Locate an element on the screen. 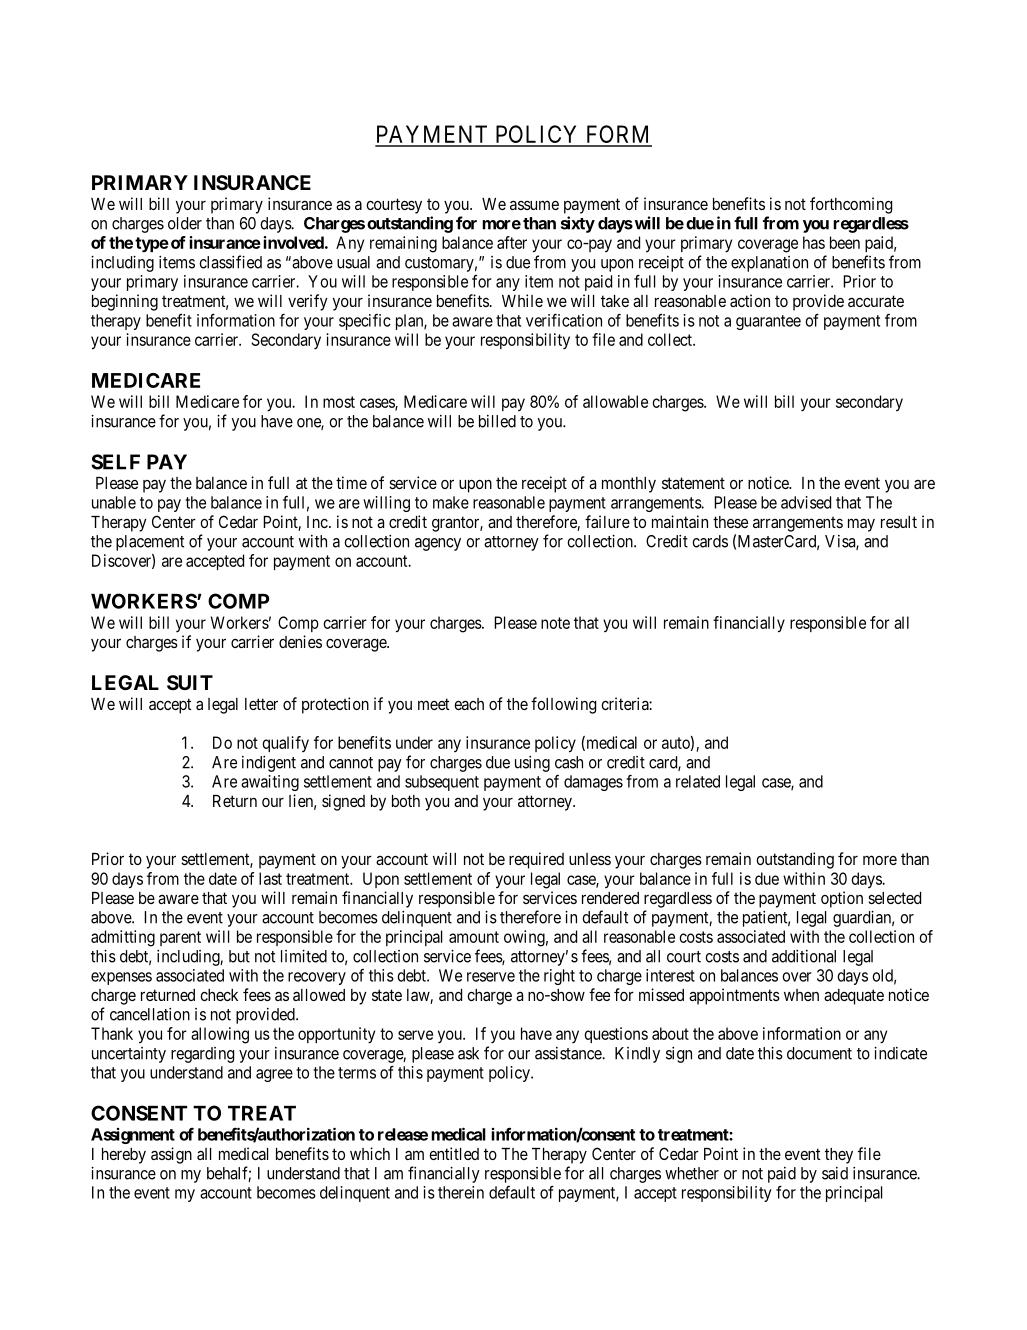 The height and width of the screenshot is (1330, 1027). hereby is located at coordinates (124, 1156).
